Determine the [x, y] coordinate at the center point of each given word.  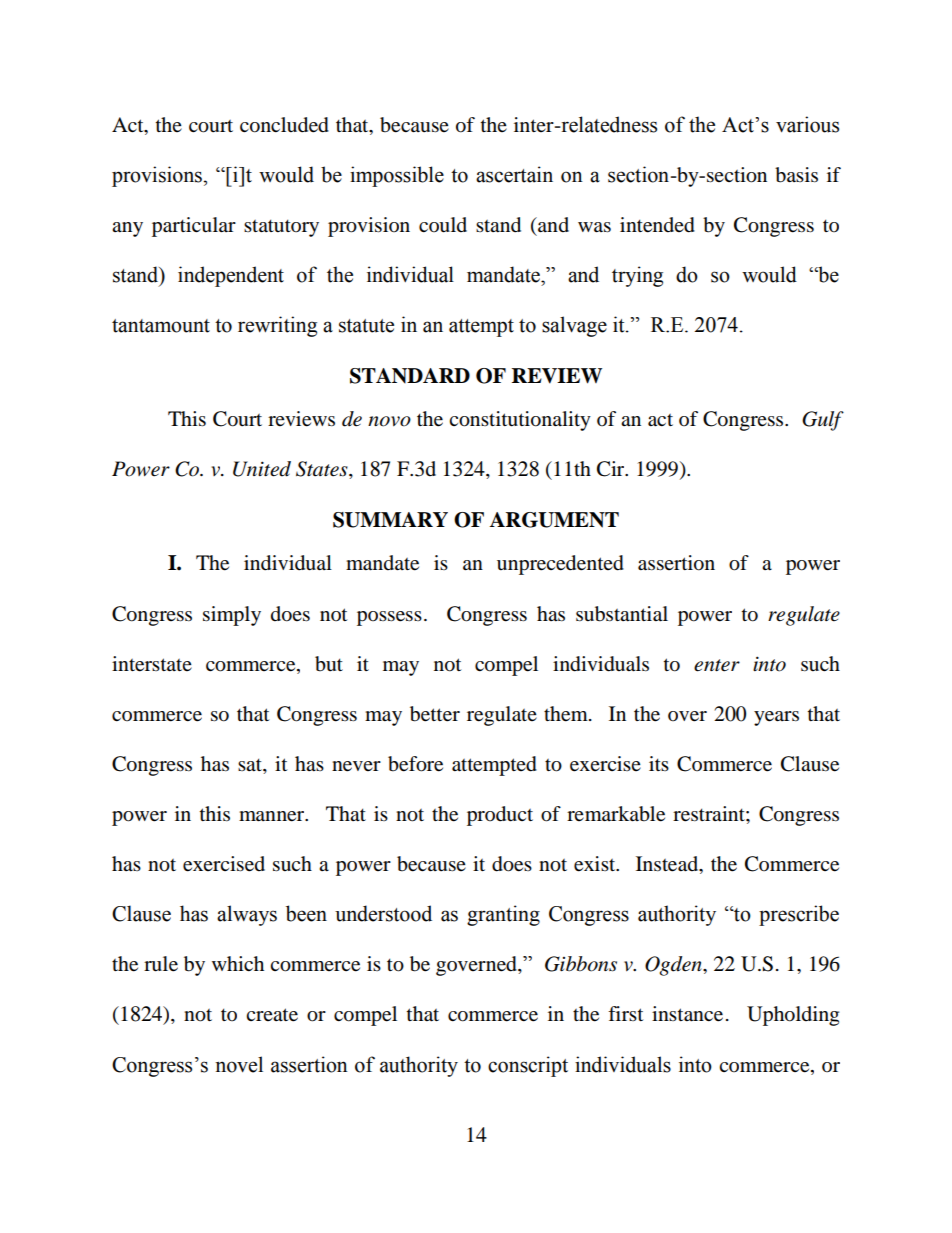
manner [273, 816]
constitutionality [520, 421]
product [500, 816]
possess [389, 618]
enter [717, 665]
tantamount [161, 326]
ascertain [514, 174]
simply [232, 616]
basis [796, 175]
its [659, 763]
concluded [284, 125]
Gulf [823, 421]
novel [239, 1064]
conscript [528, 1066]
